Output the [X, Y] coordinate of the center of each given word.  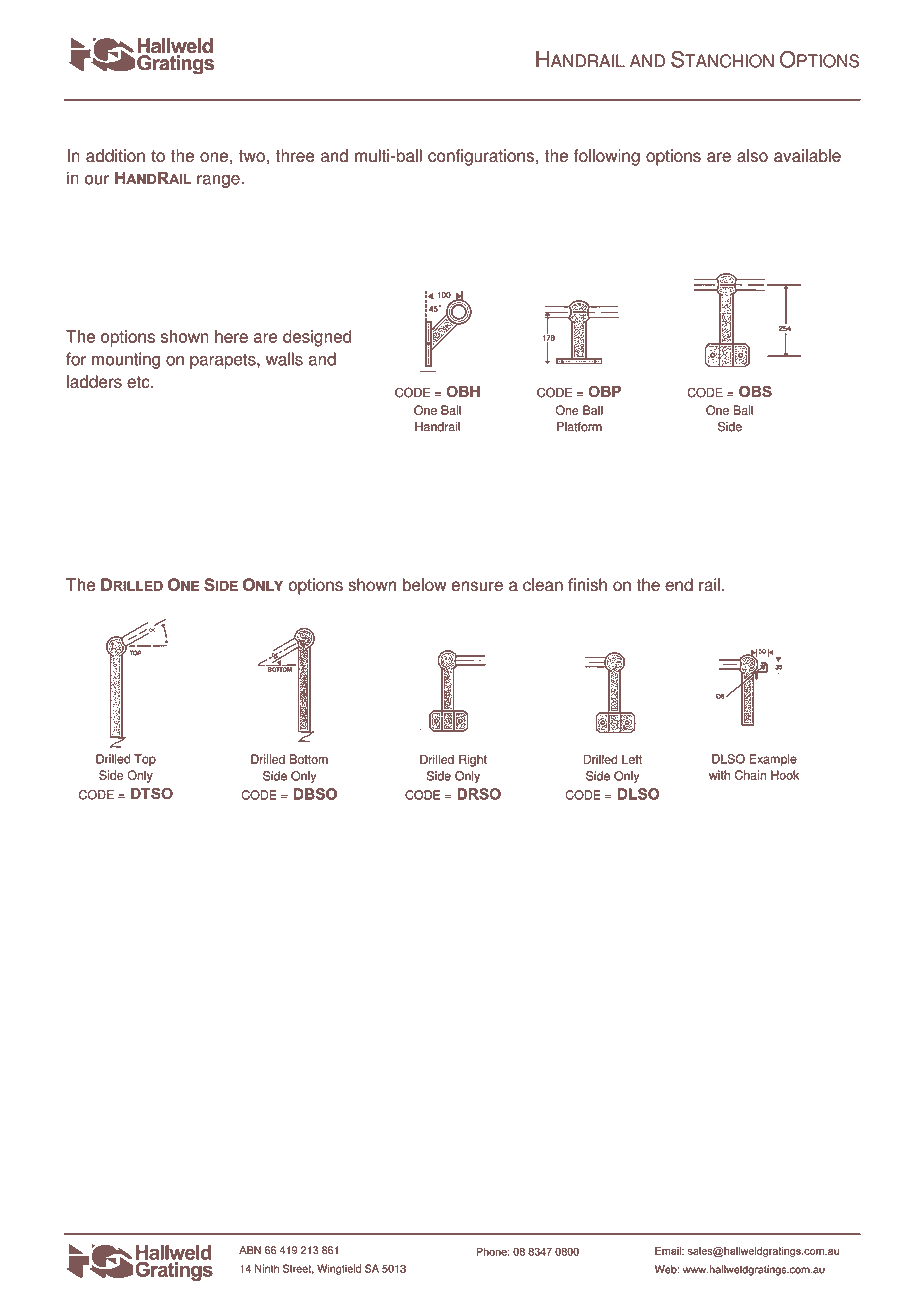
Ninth [267, 1268]
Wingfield [339, 1269]
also [752, 155]
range [219, 181]
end [679, 585]
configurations [481, 157]
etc [139, 382]
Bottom [309, 759]
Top [145, 760]
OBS [755, 391]
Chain [750, 775]
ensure [477, 586]
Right [473, 760]
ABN [250, 1250]
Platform [579, 427]
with [719, 775]
